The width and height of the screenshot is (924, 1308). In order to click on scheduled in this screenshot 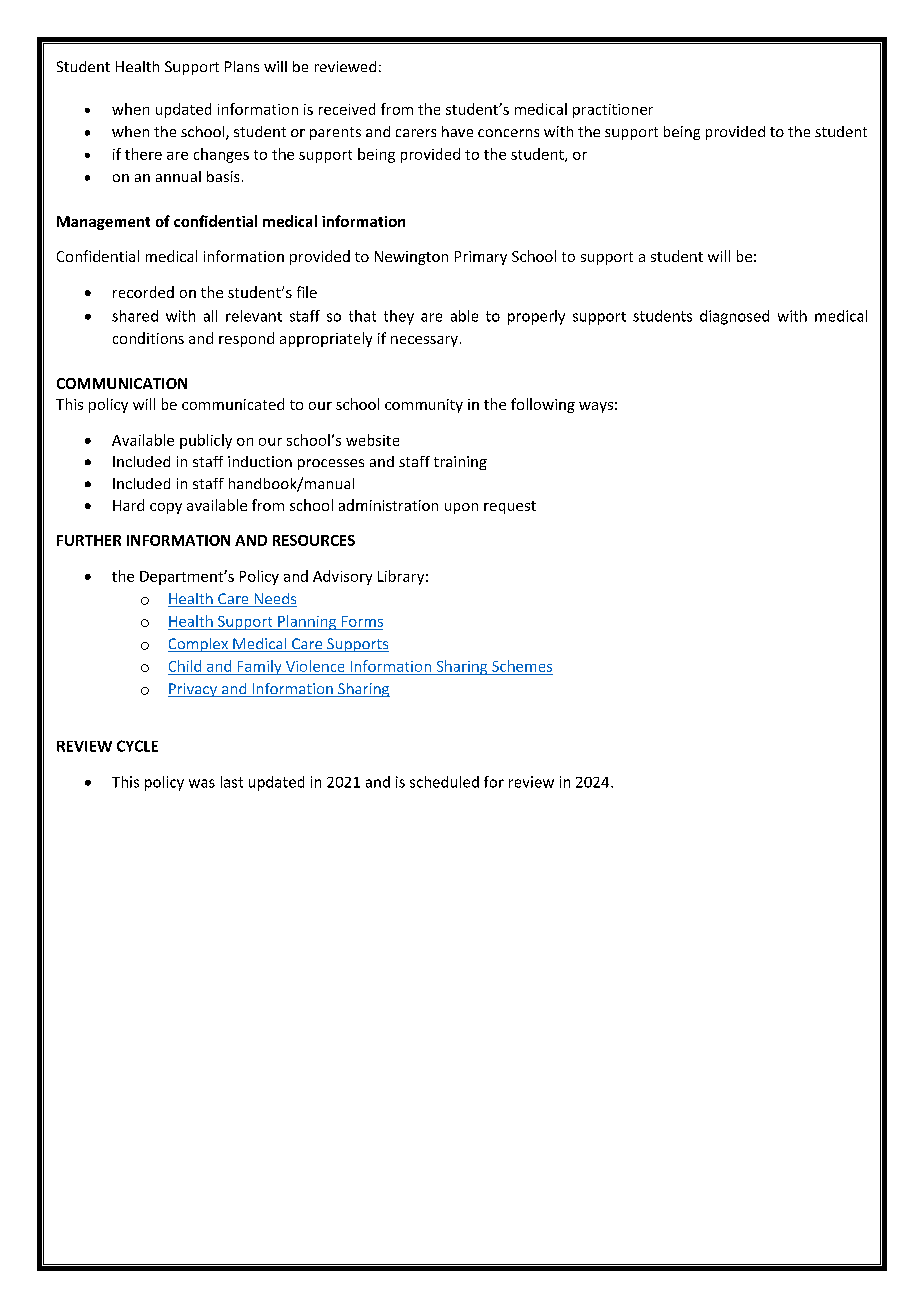, I will do `click(444, 782)`.
